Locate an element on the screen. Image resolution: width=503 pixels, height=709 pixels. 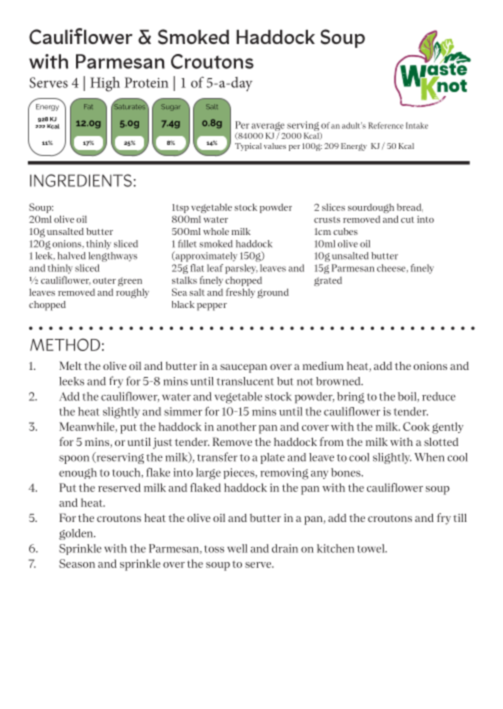
grated is located at coordinates (328, 281).
